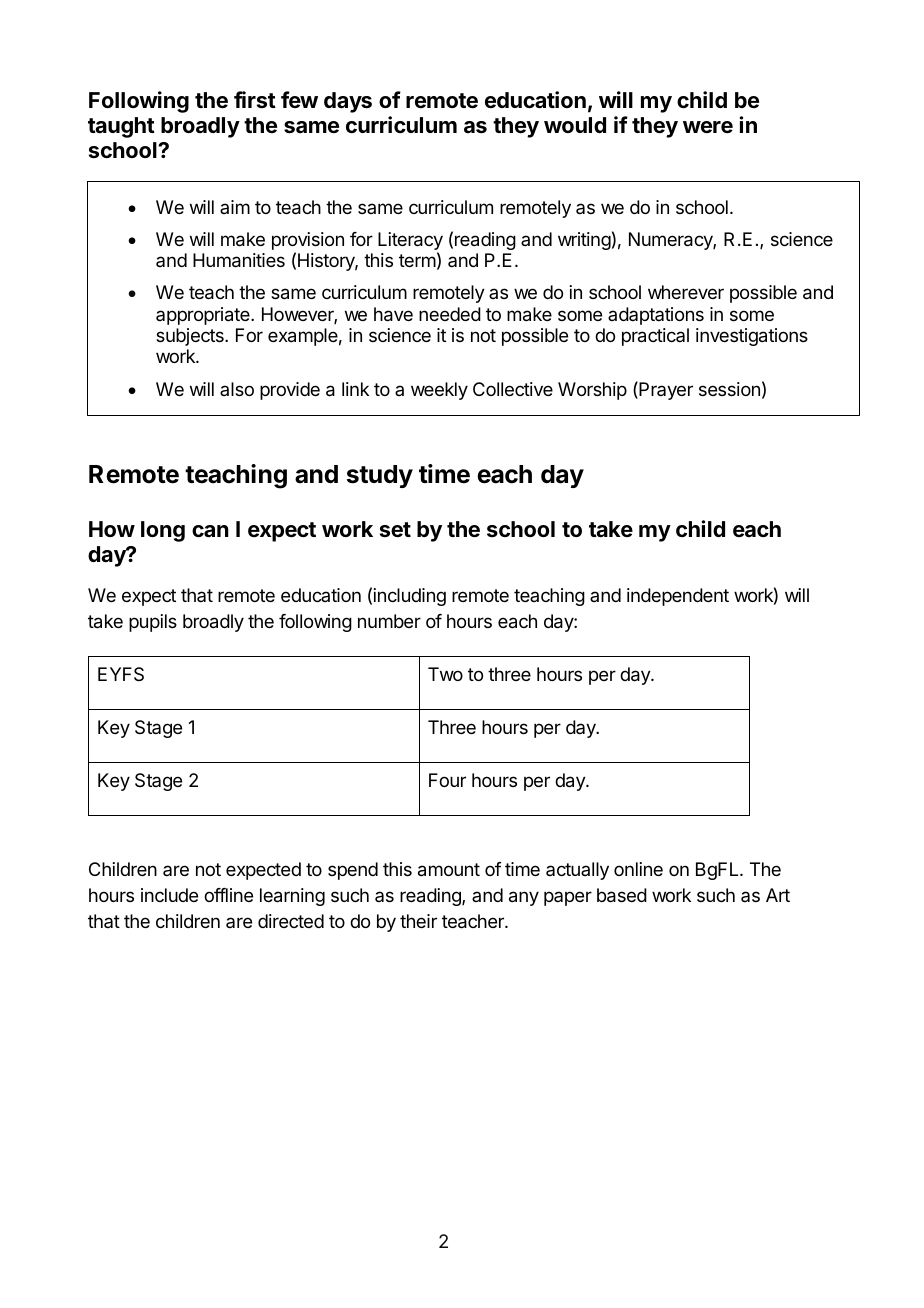 This document has width=924, height=1308. Describe the element at coordinates (678, 597) in the document. I see `independent` at that location.
